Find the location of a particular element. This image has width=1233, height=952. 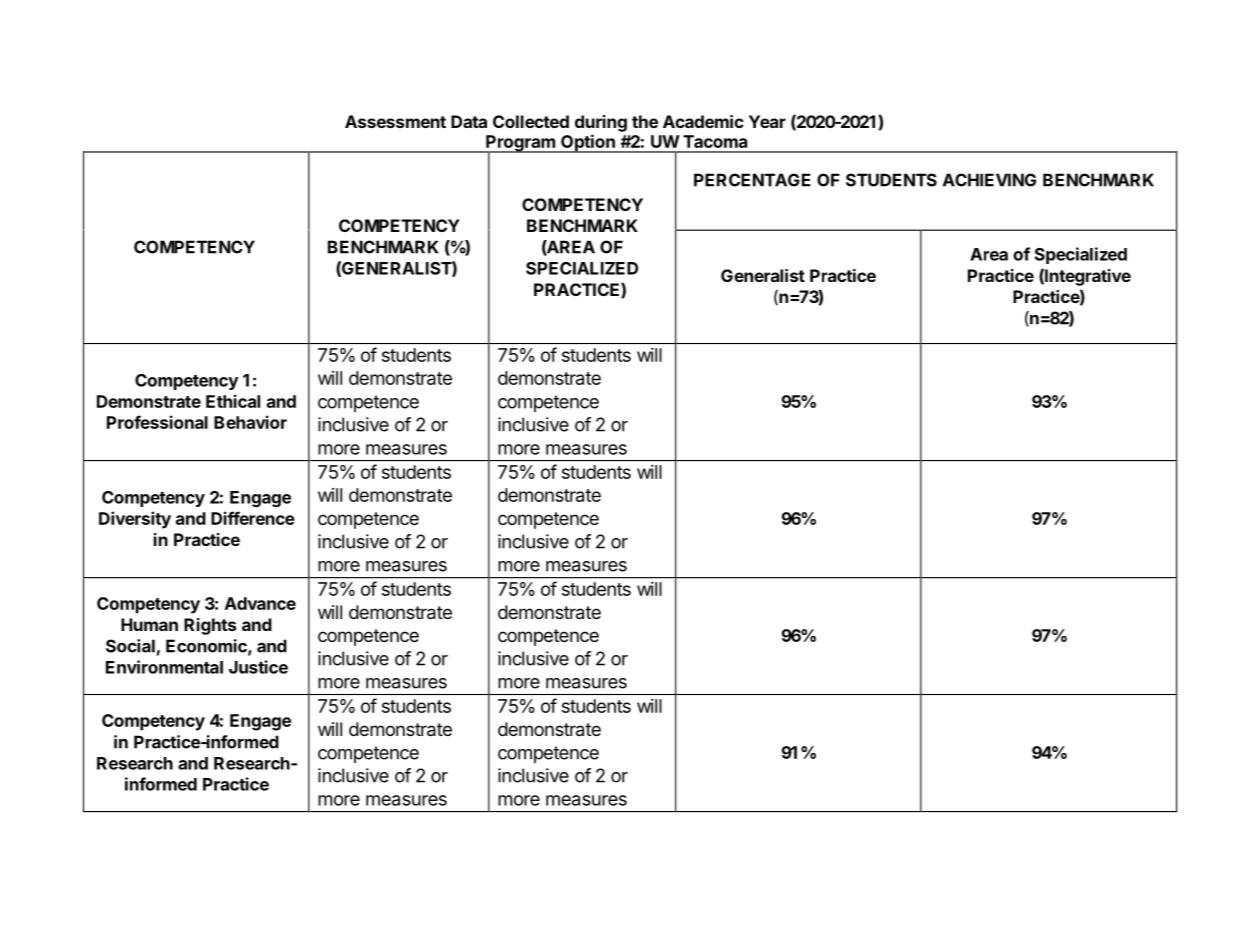

Justice is located at coordinates (258, 667).
